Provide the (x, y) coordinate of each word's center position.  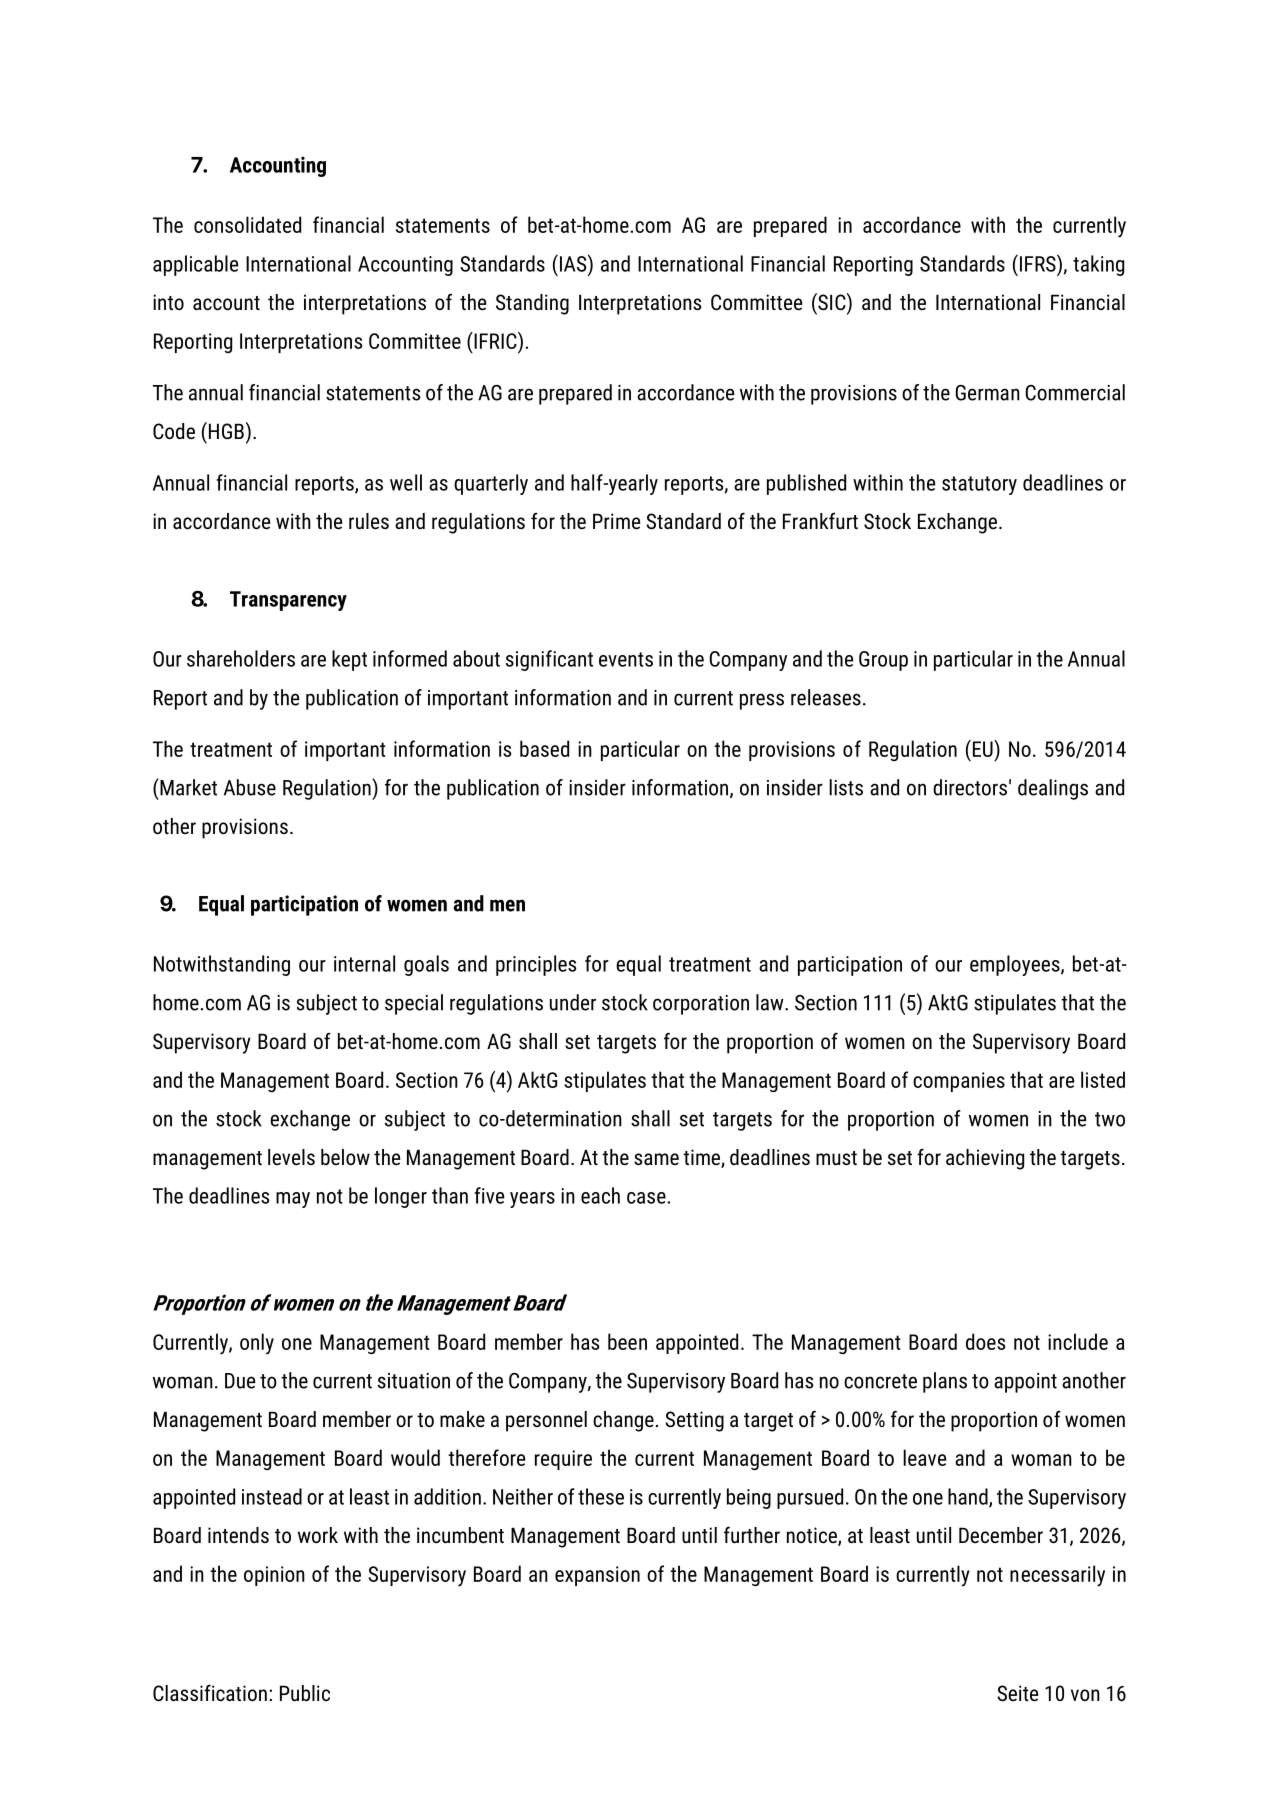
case (647, 1198)
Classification (210, 1692)
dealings (1053, 789)
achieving (985, 1159)
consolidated (247, 224)
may (293, 1200)
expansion (597, 1576)
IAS (573, 263)
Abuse (250, 787)
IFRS (1039, 263)
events (626, 659)
